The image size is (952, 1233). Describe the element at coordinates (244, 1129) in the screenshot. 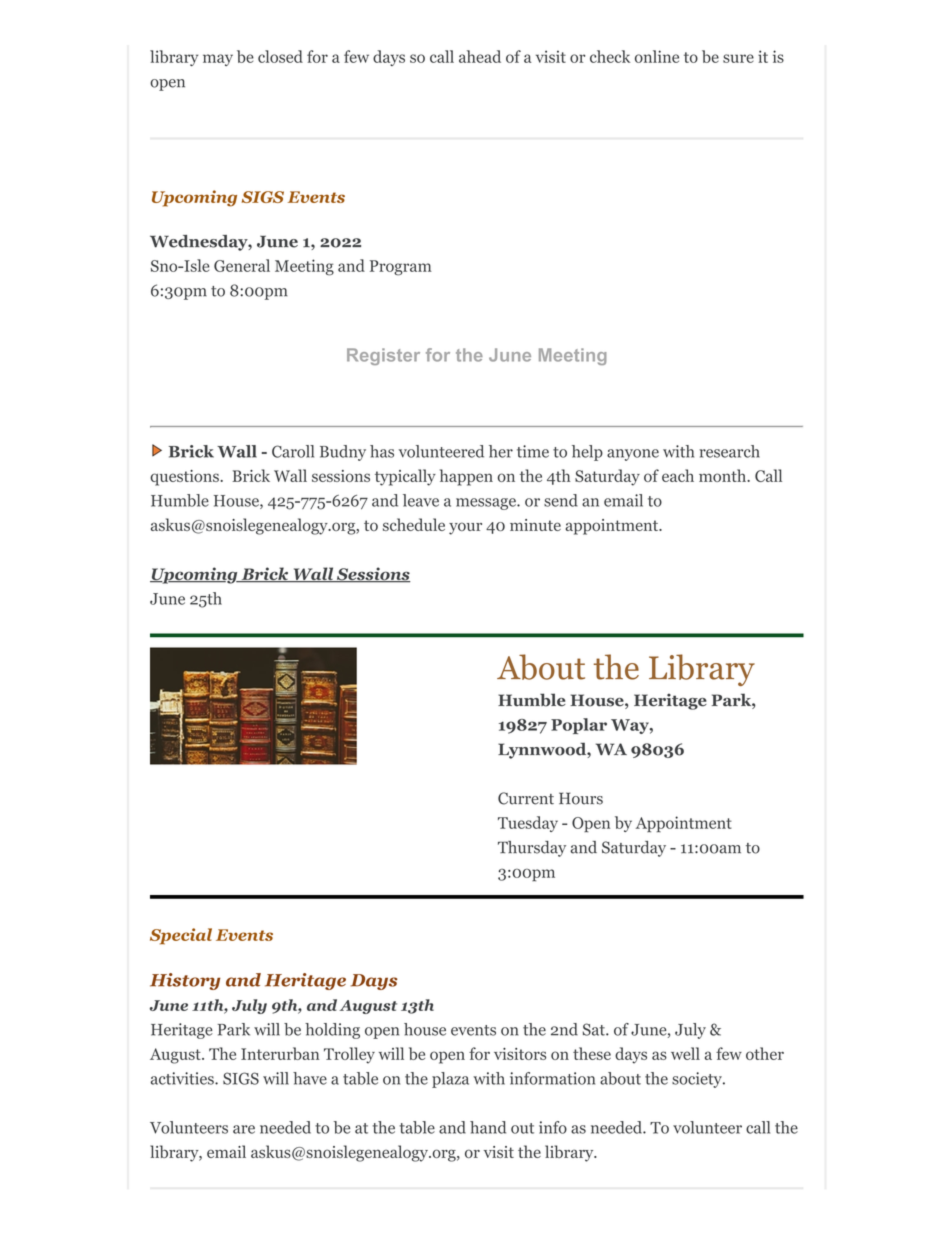

I see `are` at that location.
